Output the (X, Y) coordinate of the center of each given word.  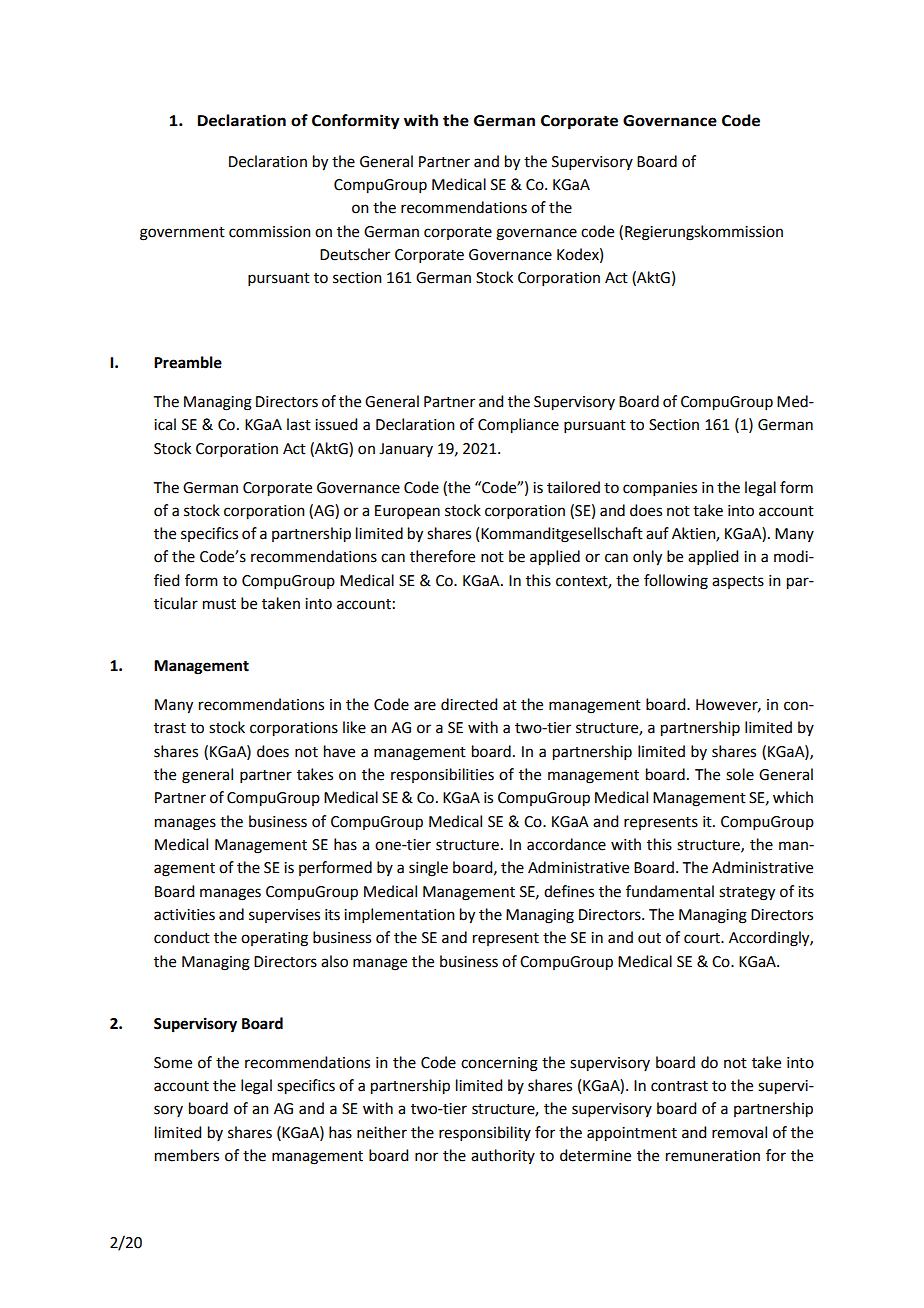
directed (469, 704)
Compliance (518, 426)
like (354, 727)
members (187, 1155)
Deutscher (355, 254)
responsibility (485, 1133)
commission (270, 232)
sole (740, 774)
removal (739, 1132)
